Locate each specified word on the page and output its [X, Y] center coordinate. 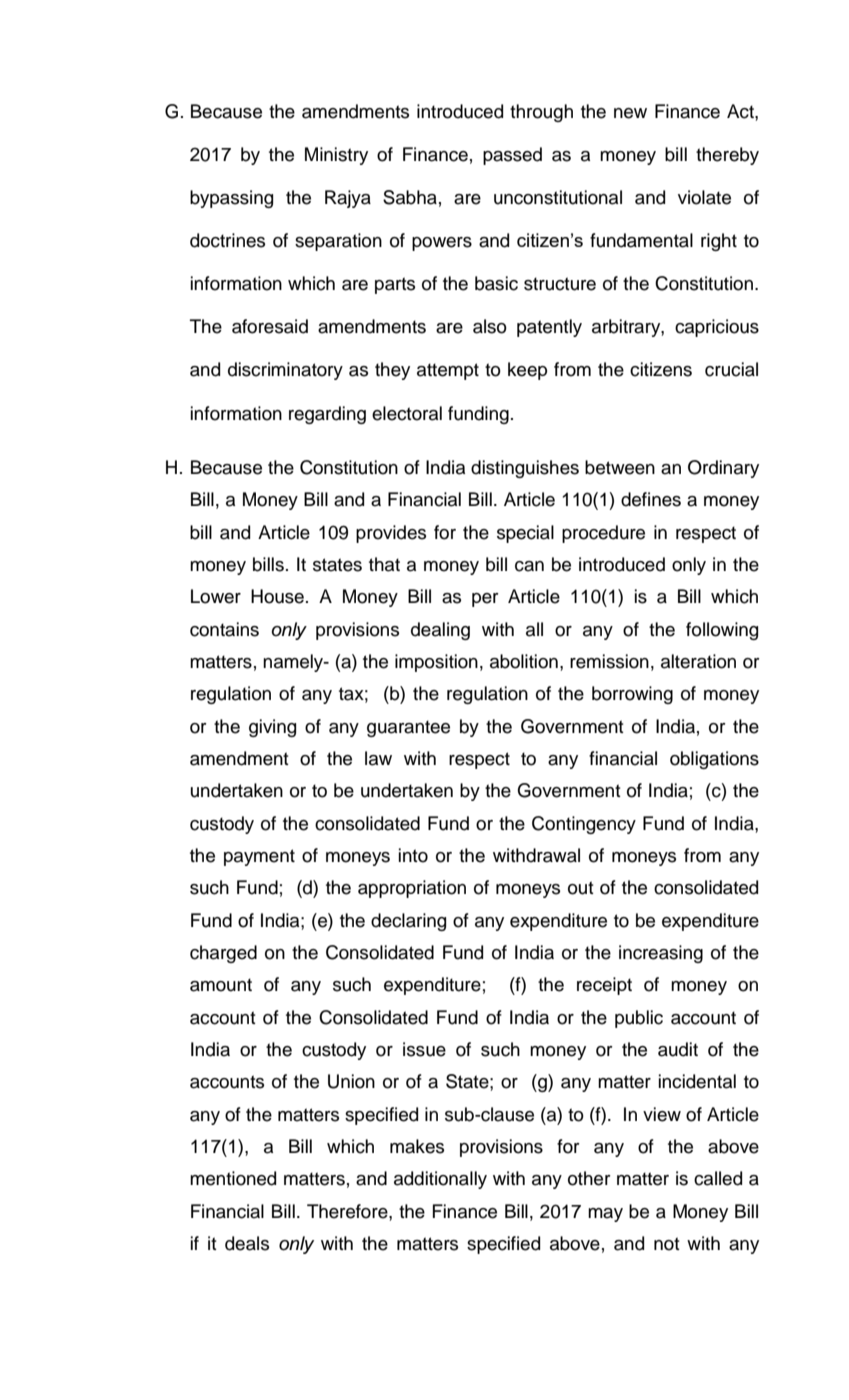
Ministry [336, 156]
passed [512, 156]
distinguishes [525, 469]
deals [247, 1243]
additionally [440, 1180]
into [413, 855]
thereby [727, 156]
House [277, 596]
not [667, 1244]
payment [259, 857]
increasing [661, 954]
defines [651, 499]
